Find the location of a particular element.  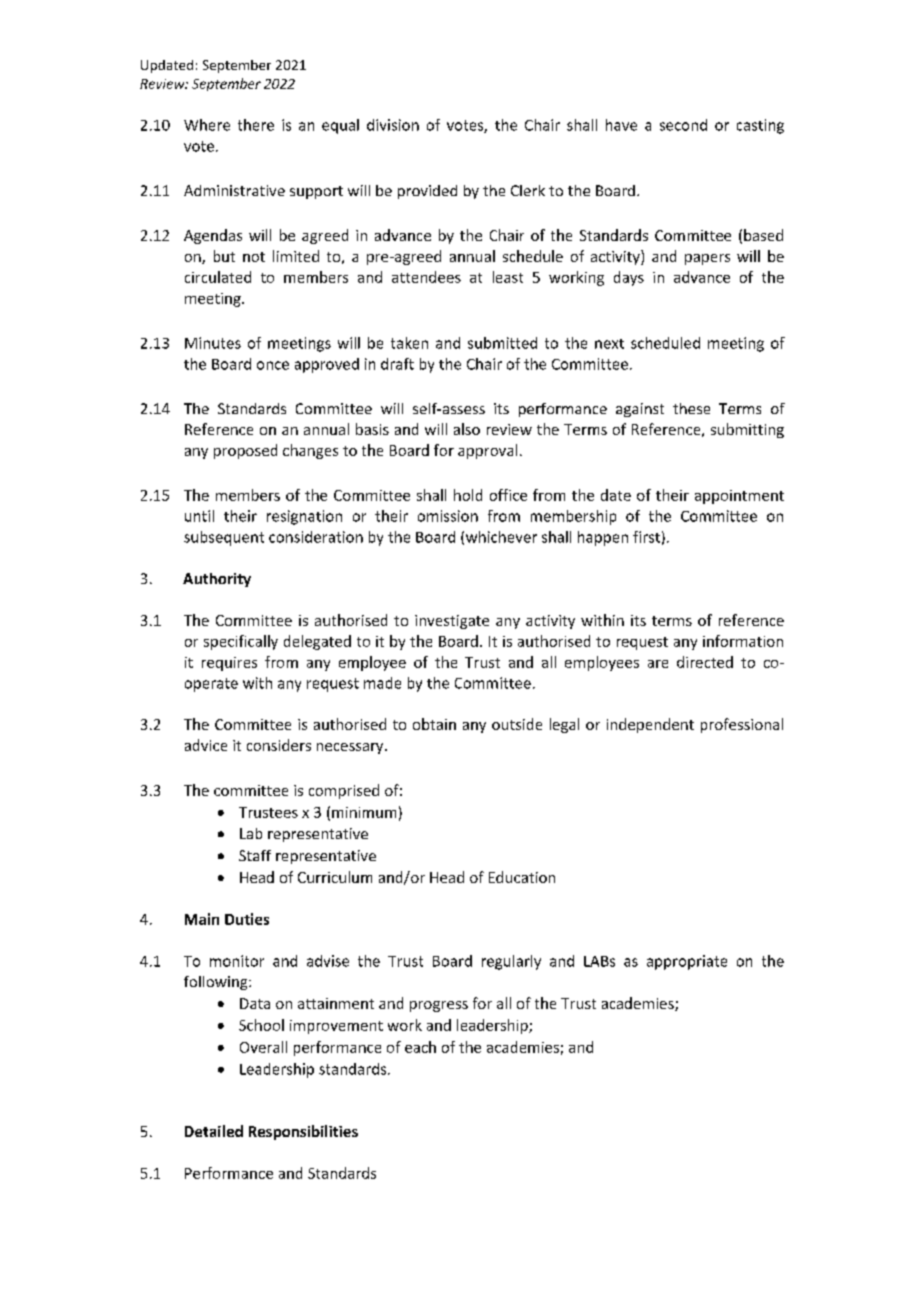

second is located at coordinates (683, 125).
